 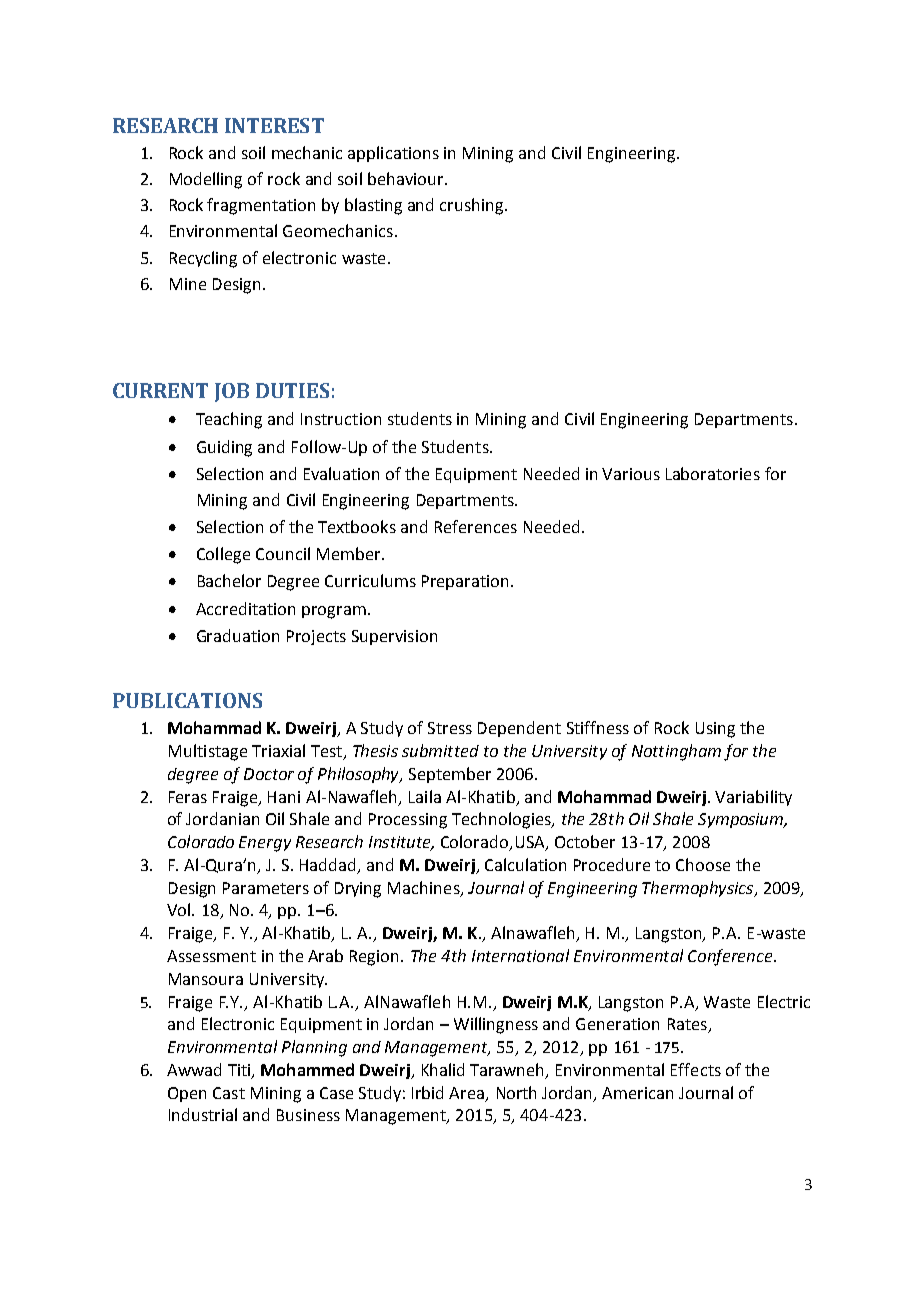 What do you see at coordinates (269, 774) in the page?
I see `Doctor` at bounding box center [269, 774].
